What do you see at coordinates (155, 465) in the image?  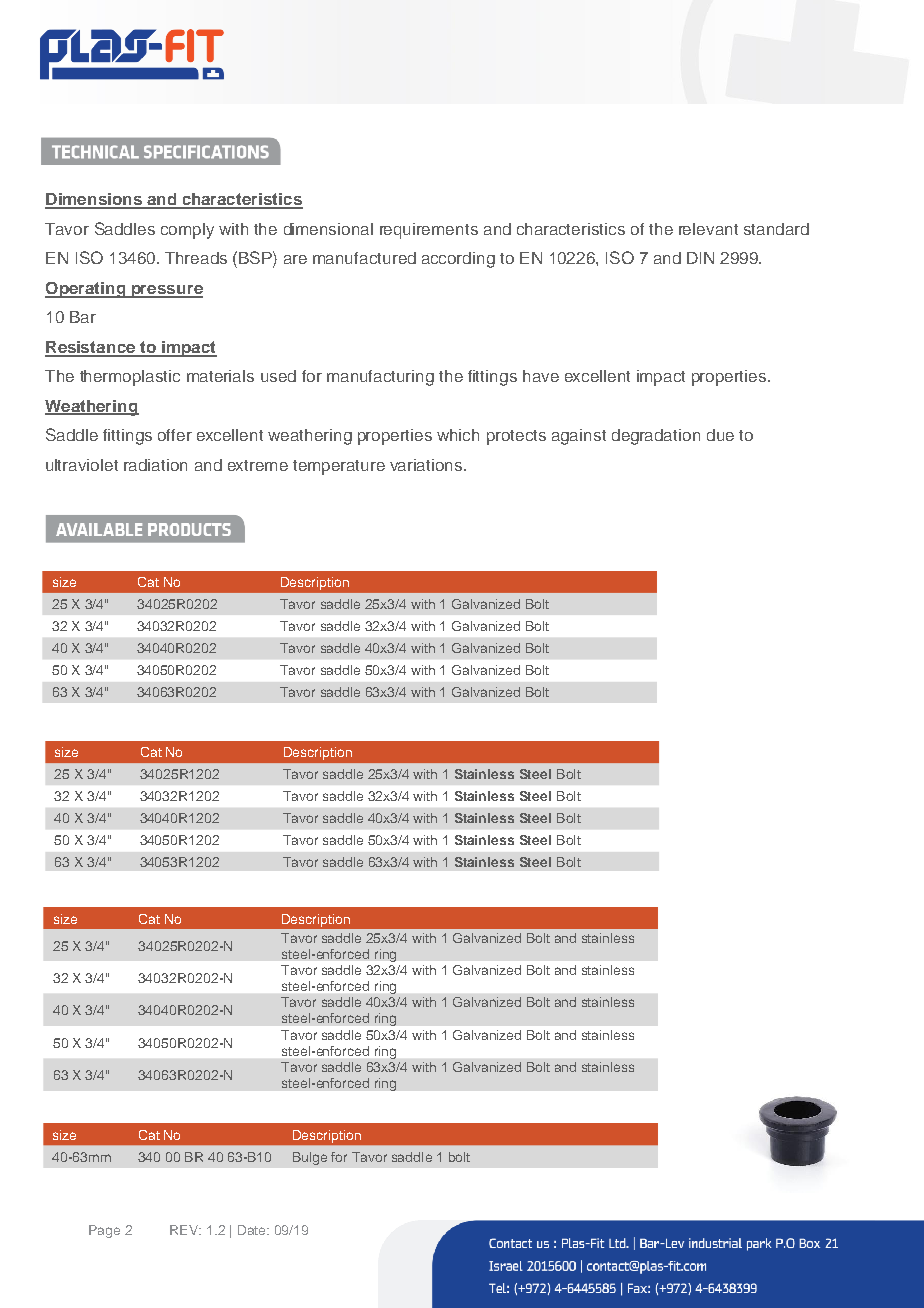 I see `radiation` at bounding box center [155, 465].
